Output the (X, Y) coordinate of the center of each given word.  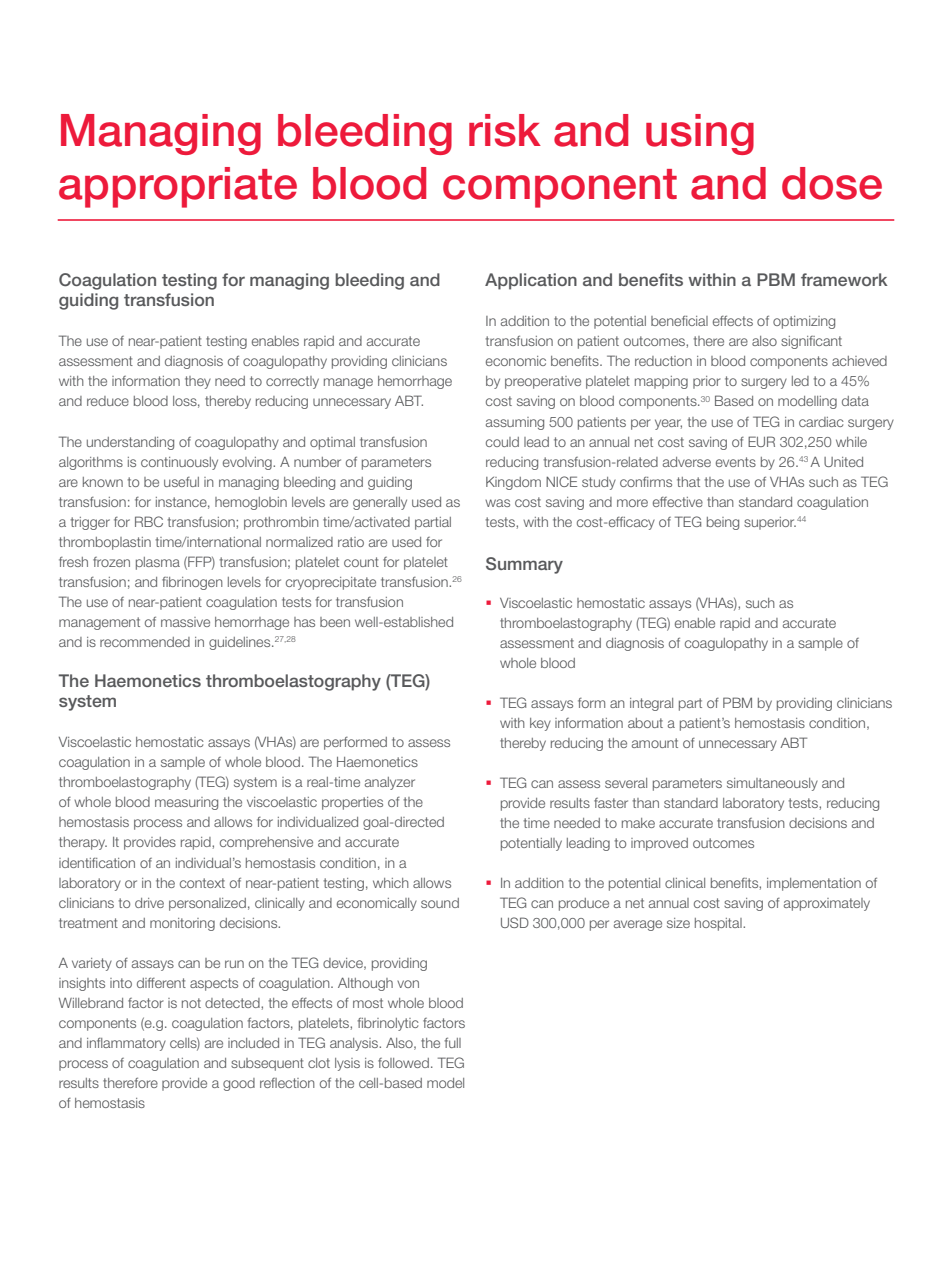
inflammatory (126, 1044)
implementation (814, 884)
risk (505, 130)
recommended (145, 642)
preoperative (543, 382)
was (497, 503)
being (723, 523)
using (700, 134)
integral (651, 704)
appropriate (178, 187)
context (202, 883)
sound (440, 903)
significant (811, 342)
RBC (149, 521)
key (540, 724)
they (198, 382)
